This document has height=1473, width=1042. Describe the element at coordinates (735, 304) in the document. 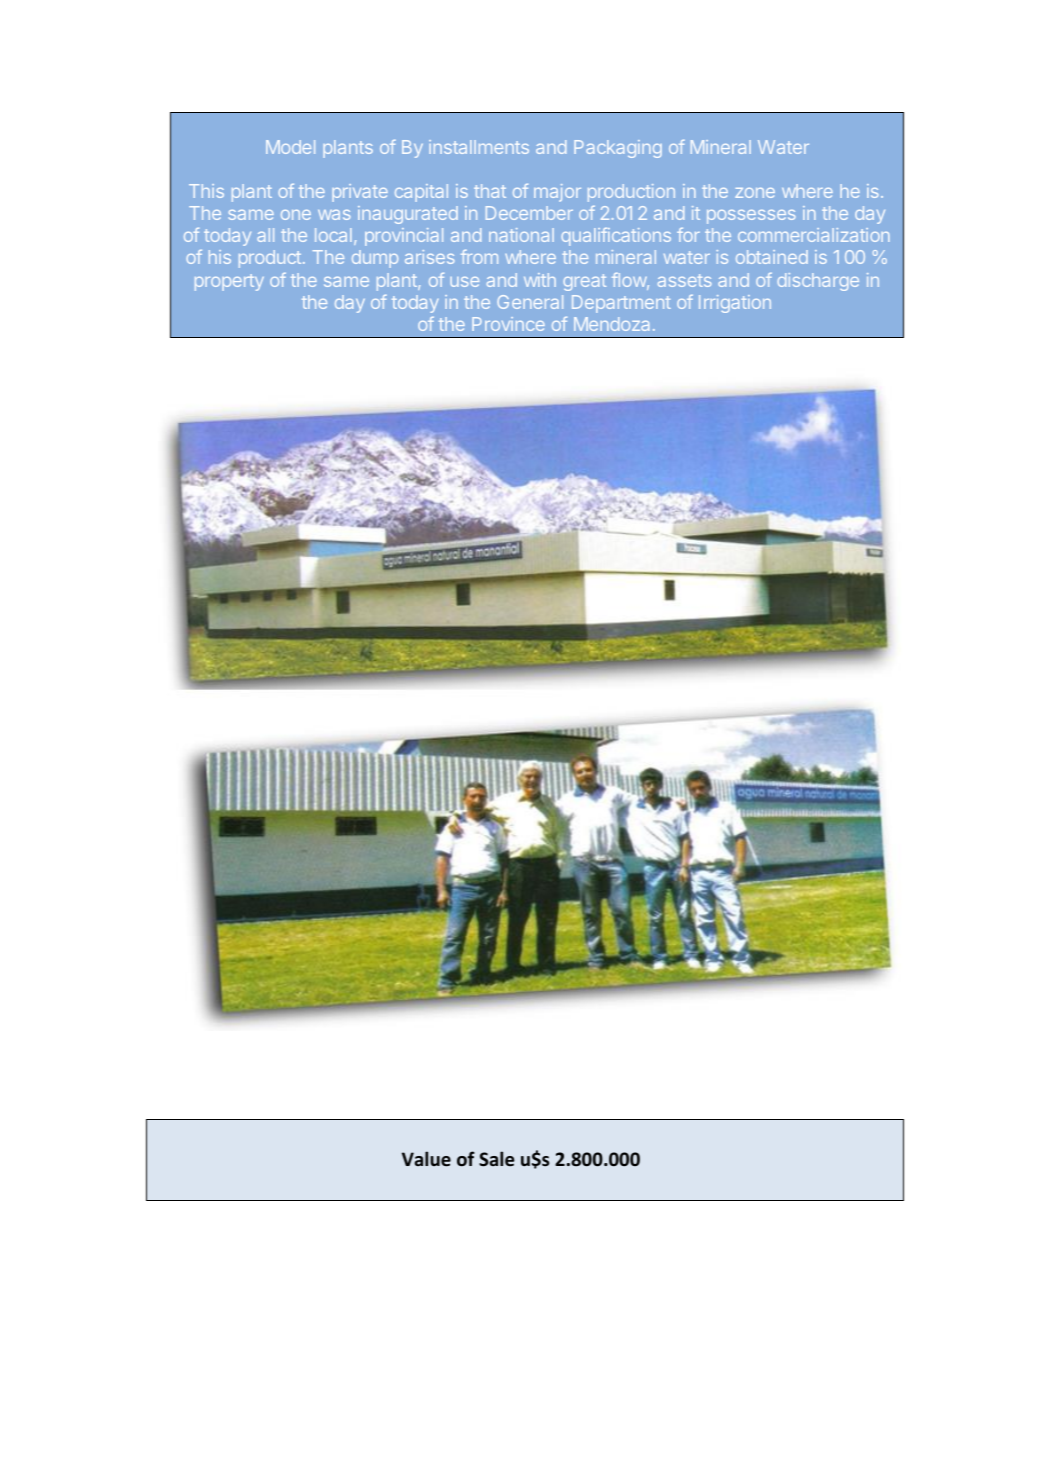

I see `Irrigation` at that location.
